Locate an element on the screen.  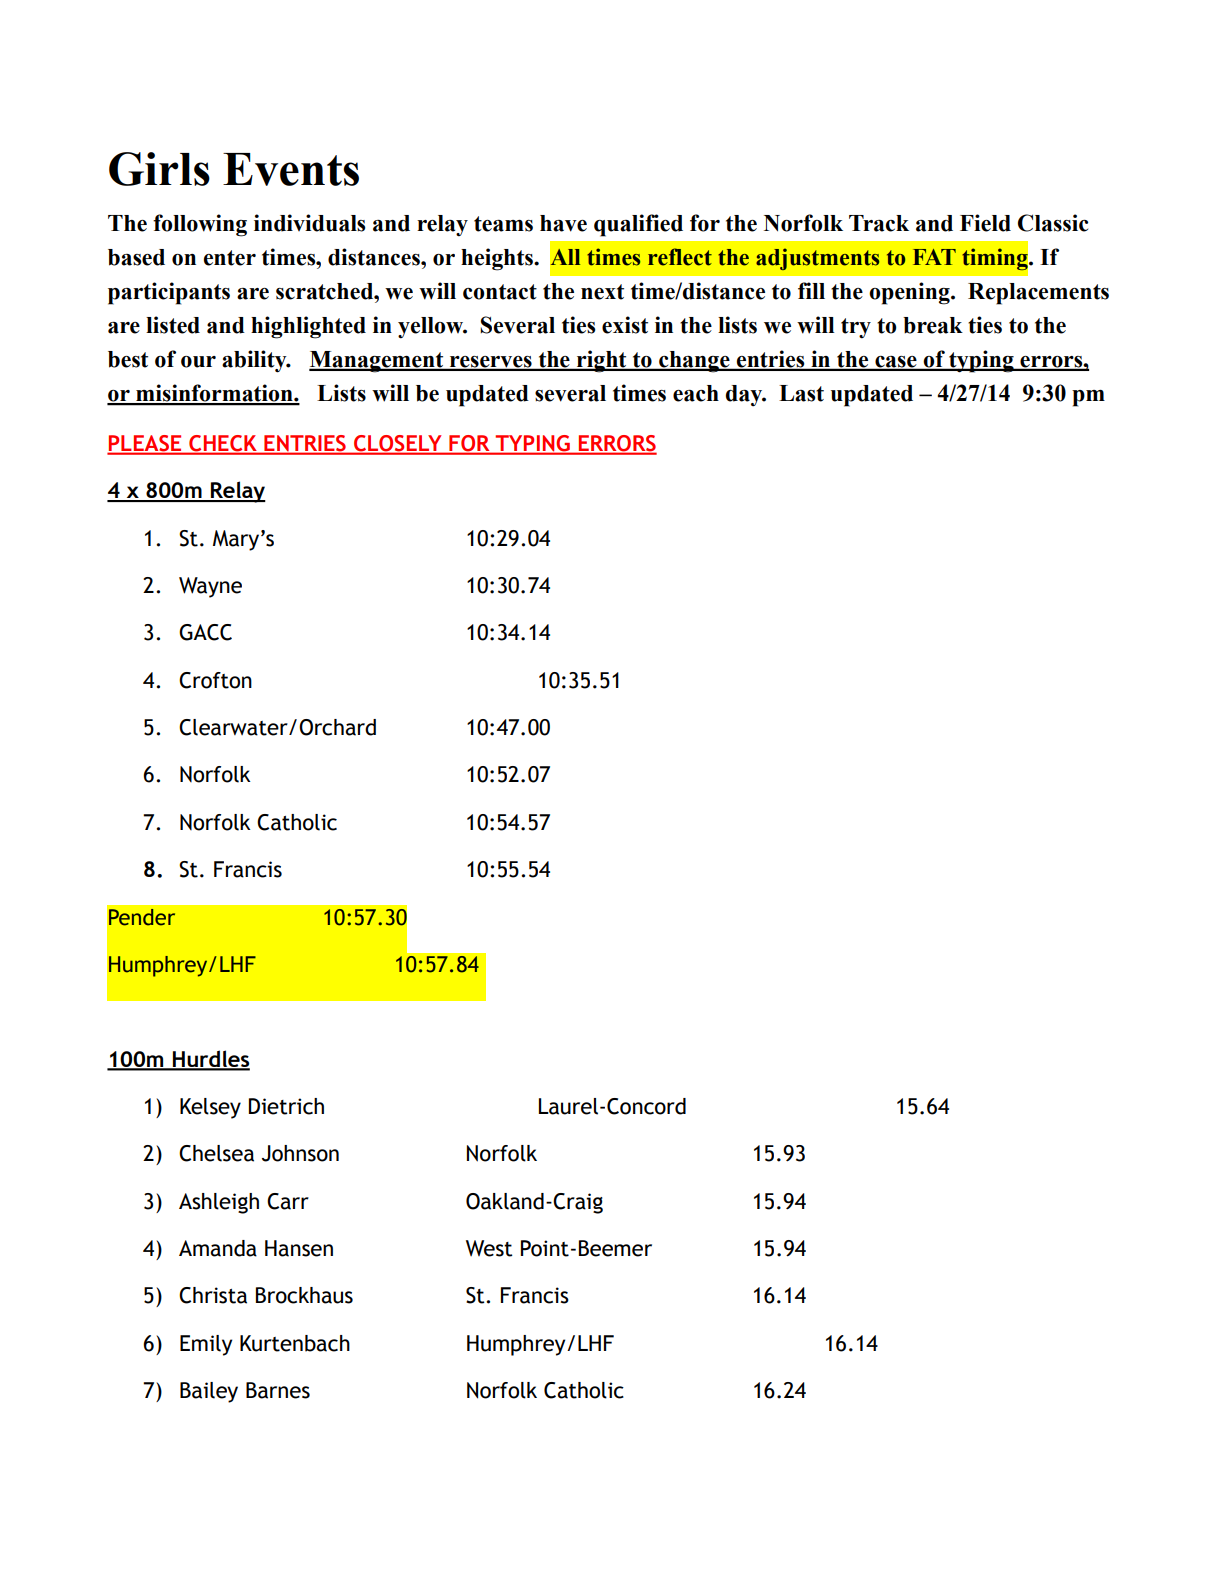
Hansen is located at coordinates (299, 1248).
